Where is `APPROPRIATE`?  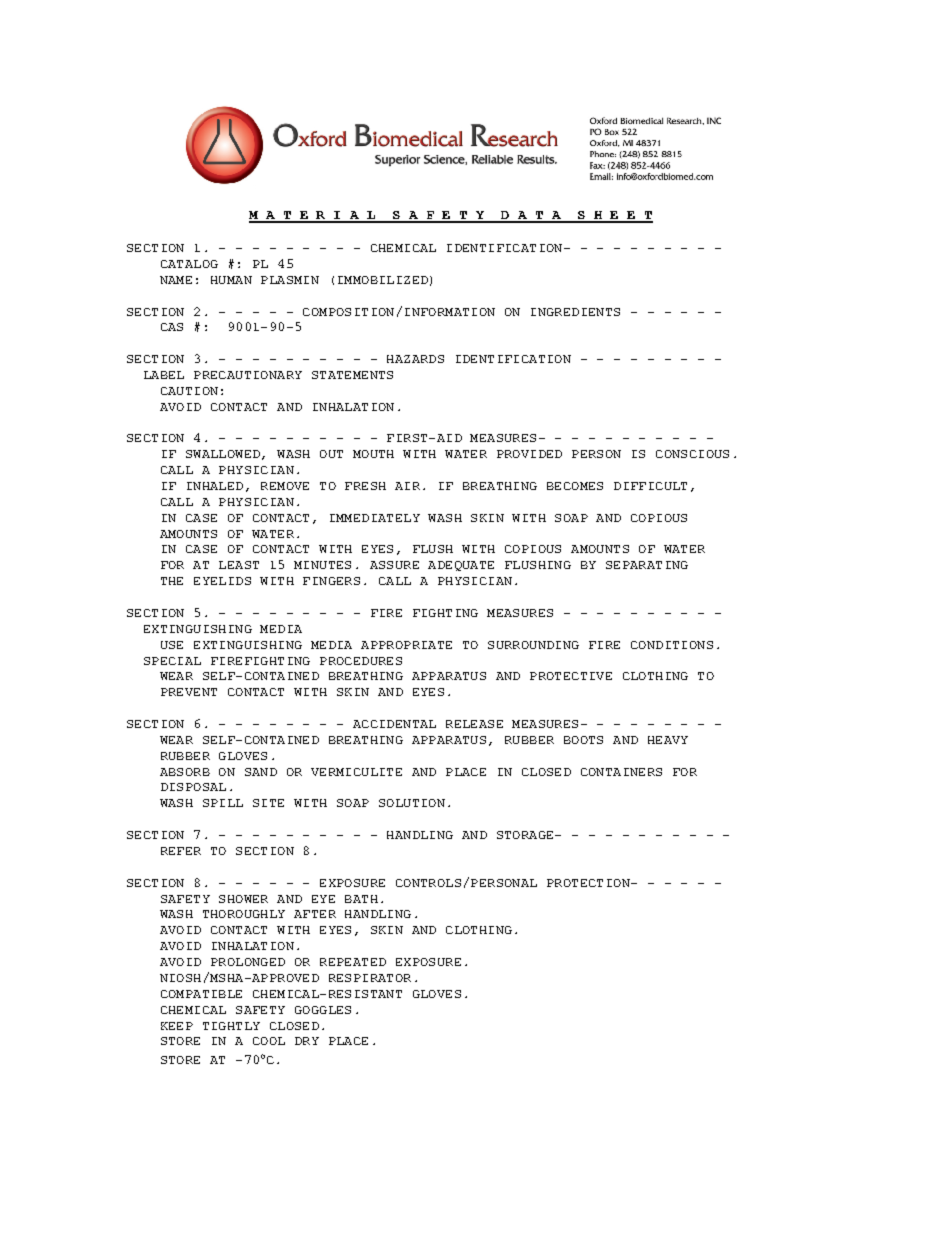
APPROPRIATE is located at coordinates (406, 645).
